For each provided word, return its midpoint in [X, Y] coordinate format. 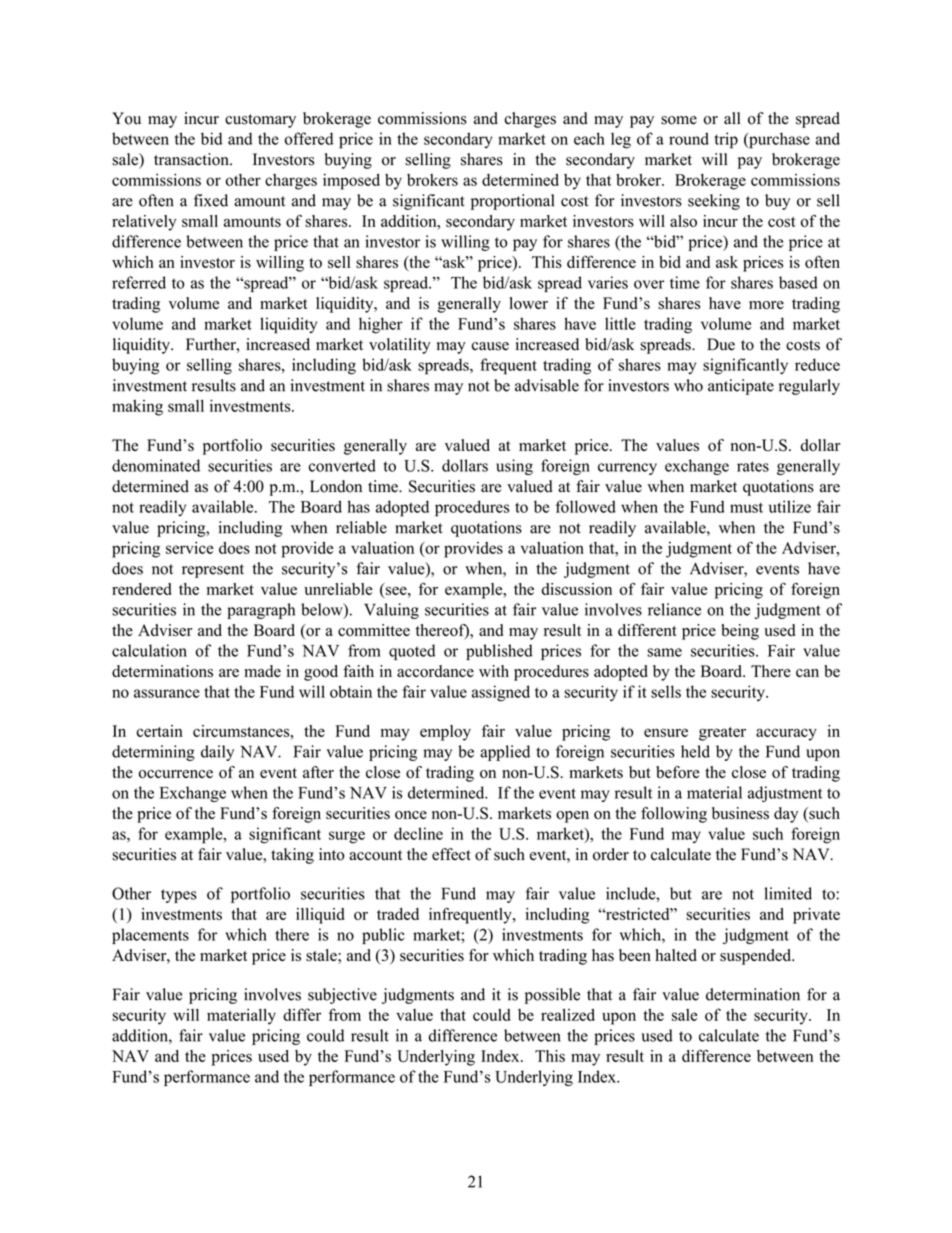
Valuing [391, 611]
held [695, 751]
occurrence [176, 774]
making [137, 408]
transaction [192, 159]
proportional [512, 202]
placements [150, 936]
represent [213, 571]
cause [490, 346]
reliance [674, 609]
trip [726, 140]
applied [505, 753]
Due [721, 344]
